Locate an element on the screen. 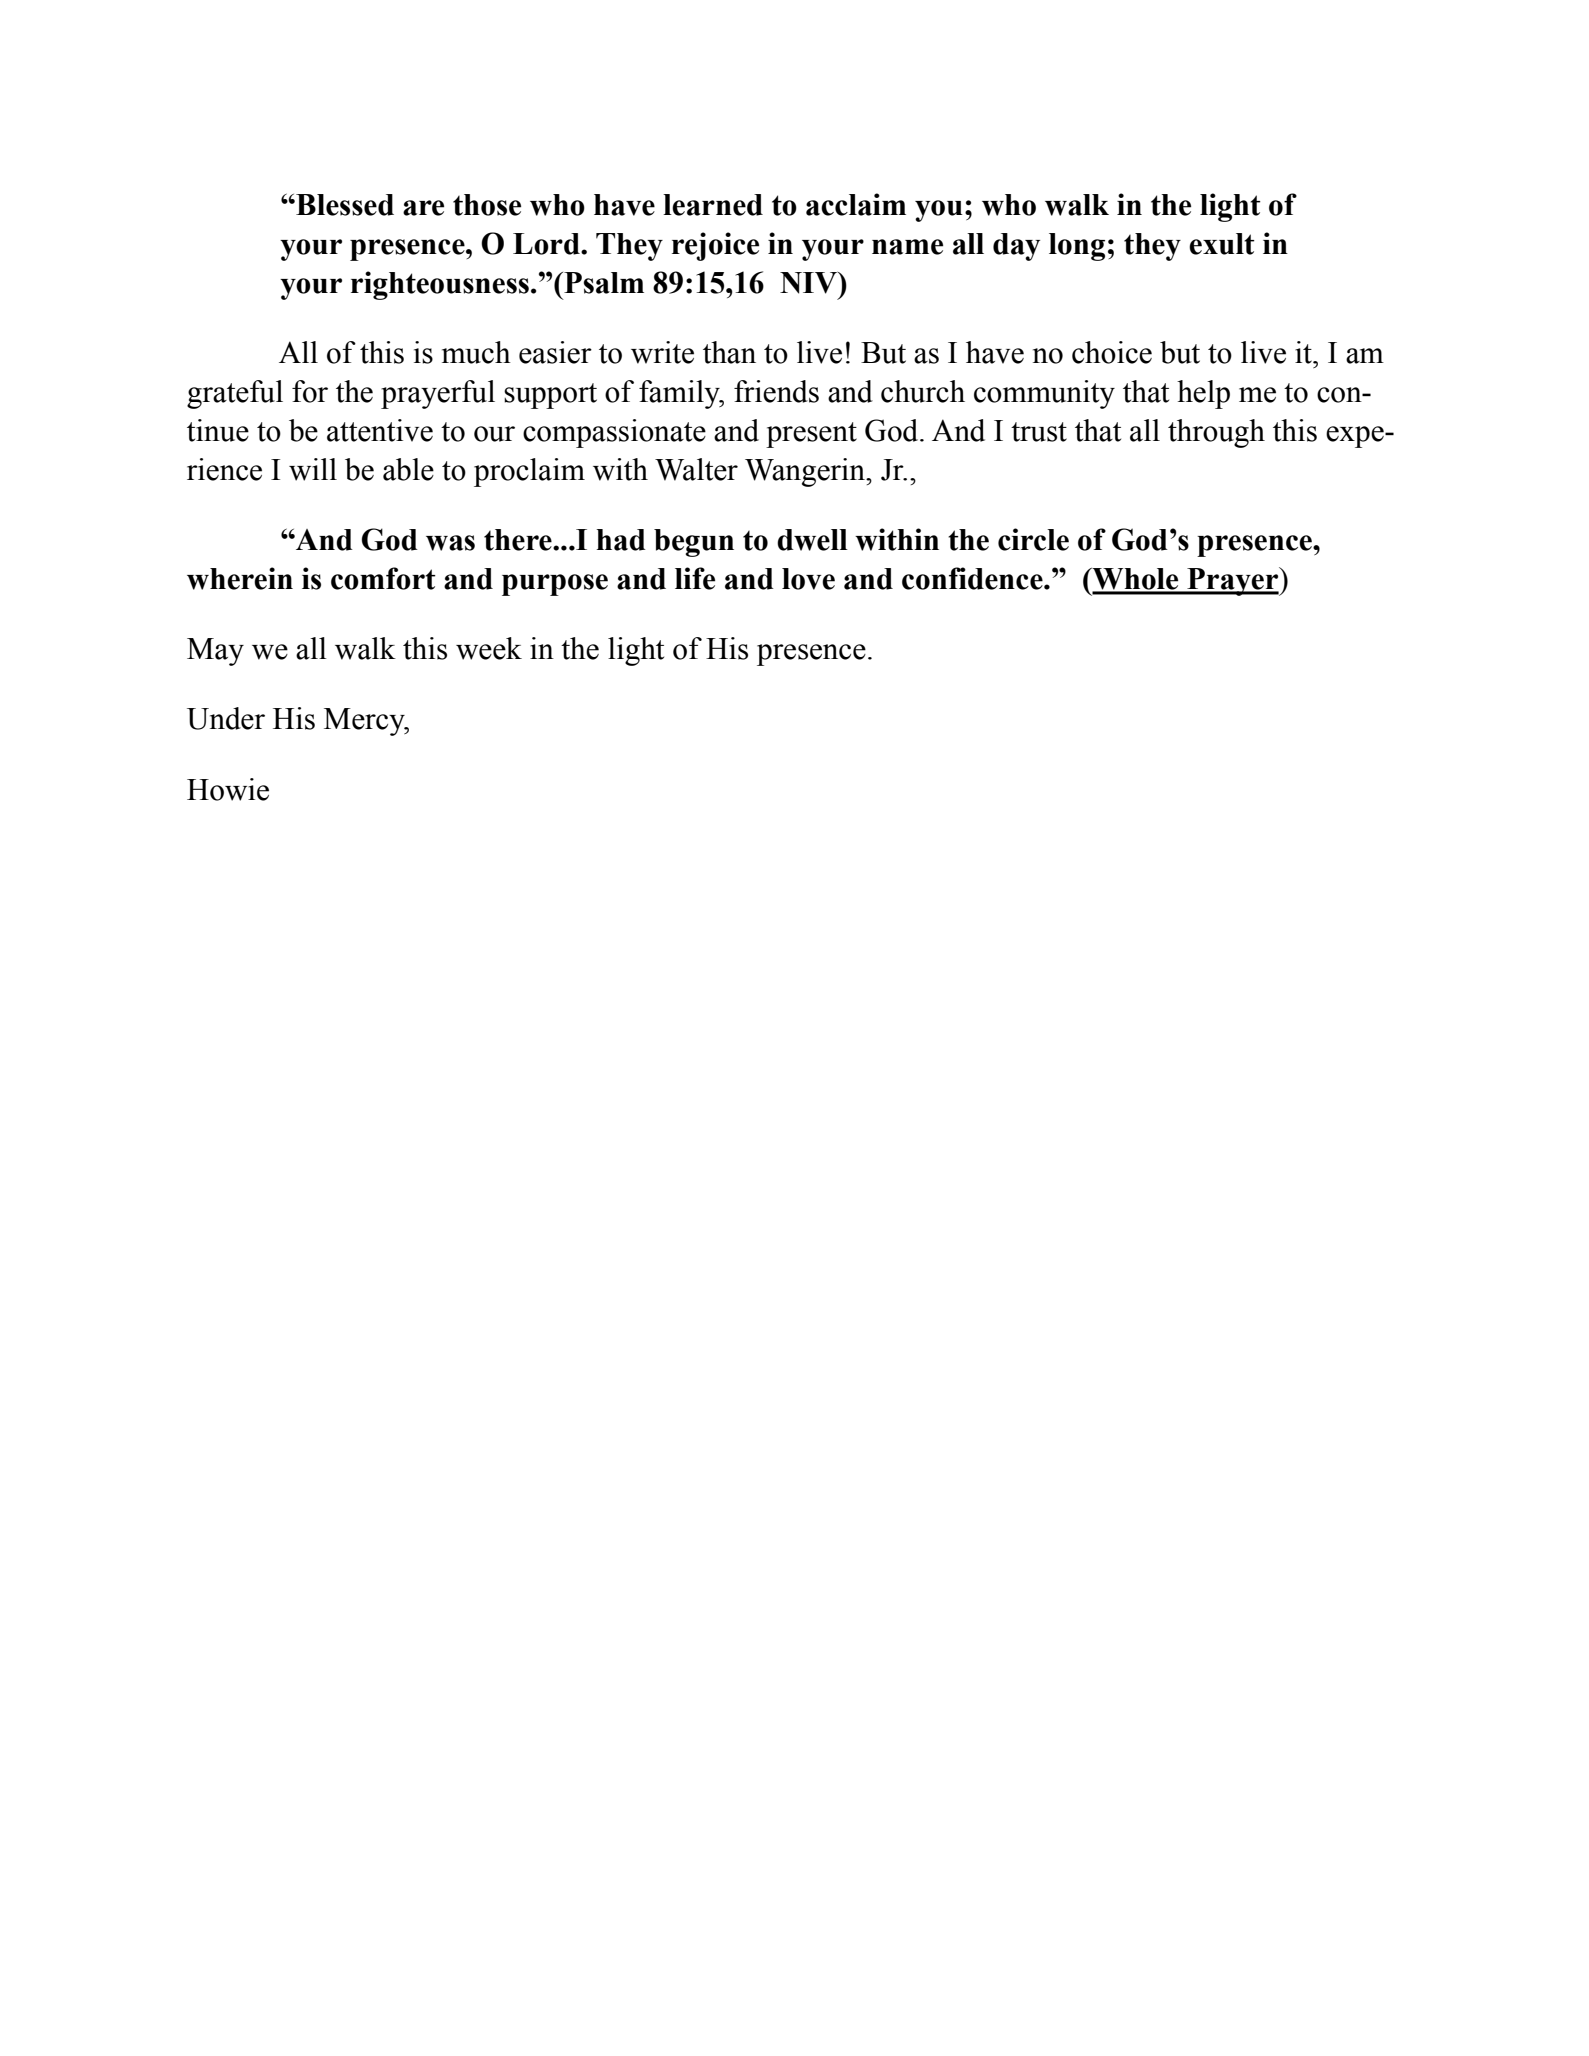 Image resolution: width=1589 pixels, height=2056 pixels. Howie is located at coordinates (228, 789).
